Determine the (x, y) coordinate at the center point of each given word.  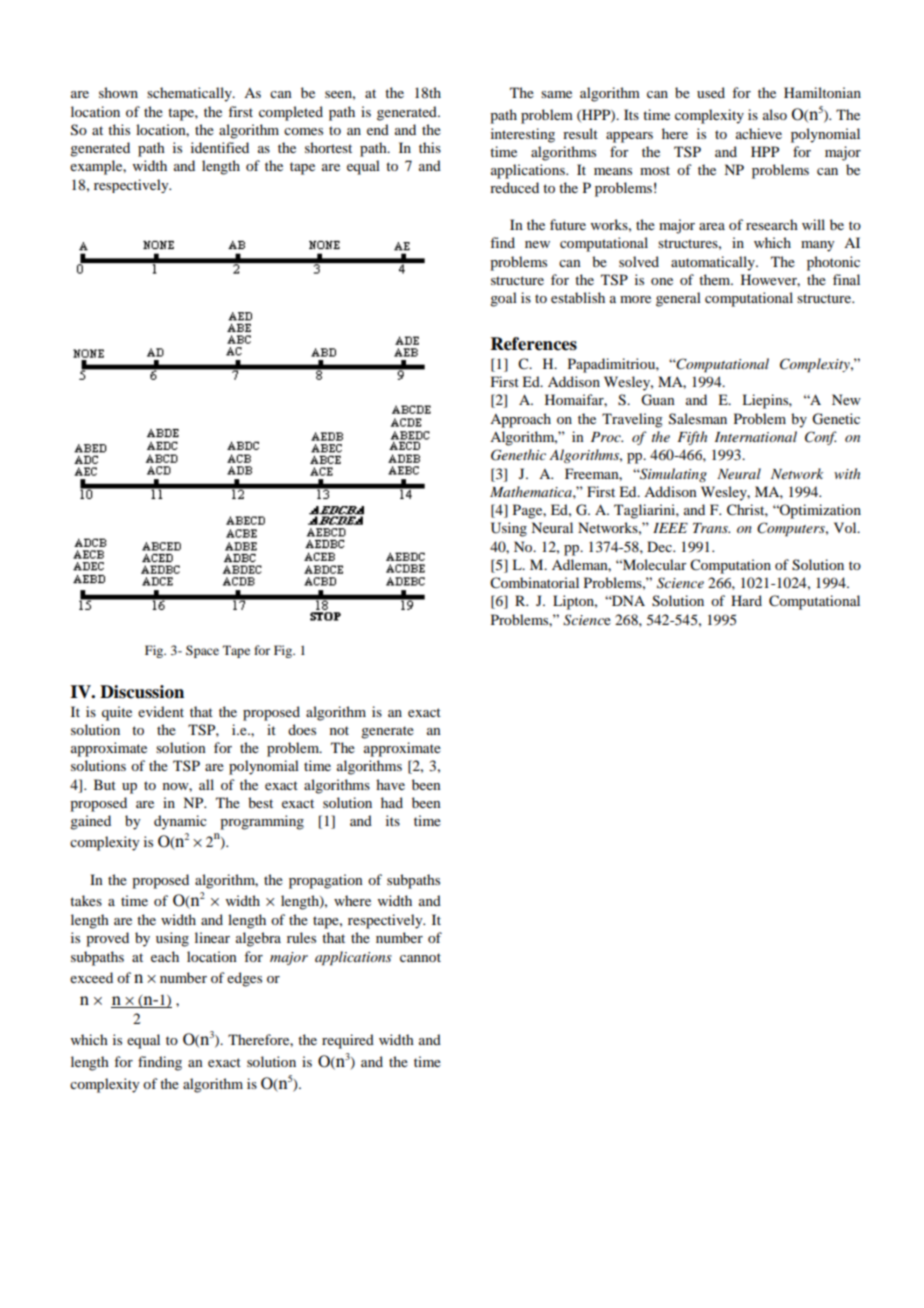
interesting (523, 135)
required (348, 1041)
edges (244, 979)
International (756, 436)
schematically (190, 94)
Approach (520, 420)
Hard (746, 600)
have (390, 784)
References (534, 344)
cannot (420, 957)
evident (161, 711)
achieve (759, 133)
